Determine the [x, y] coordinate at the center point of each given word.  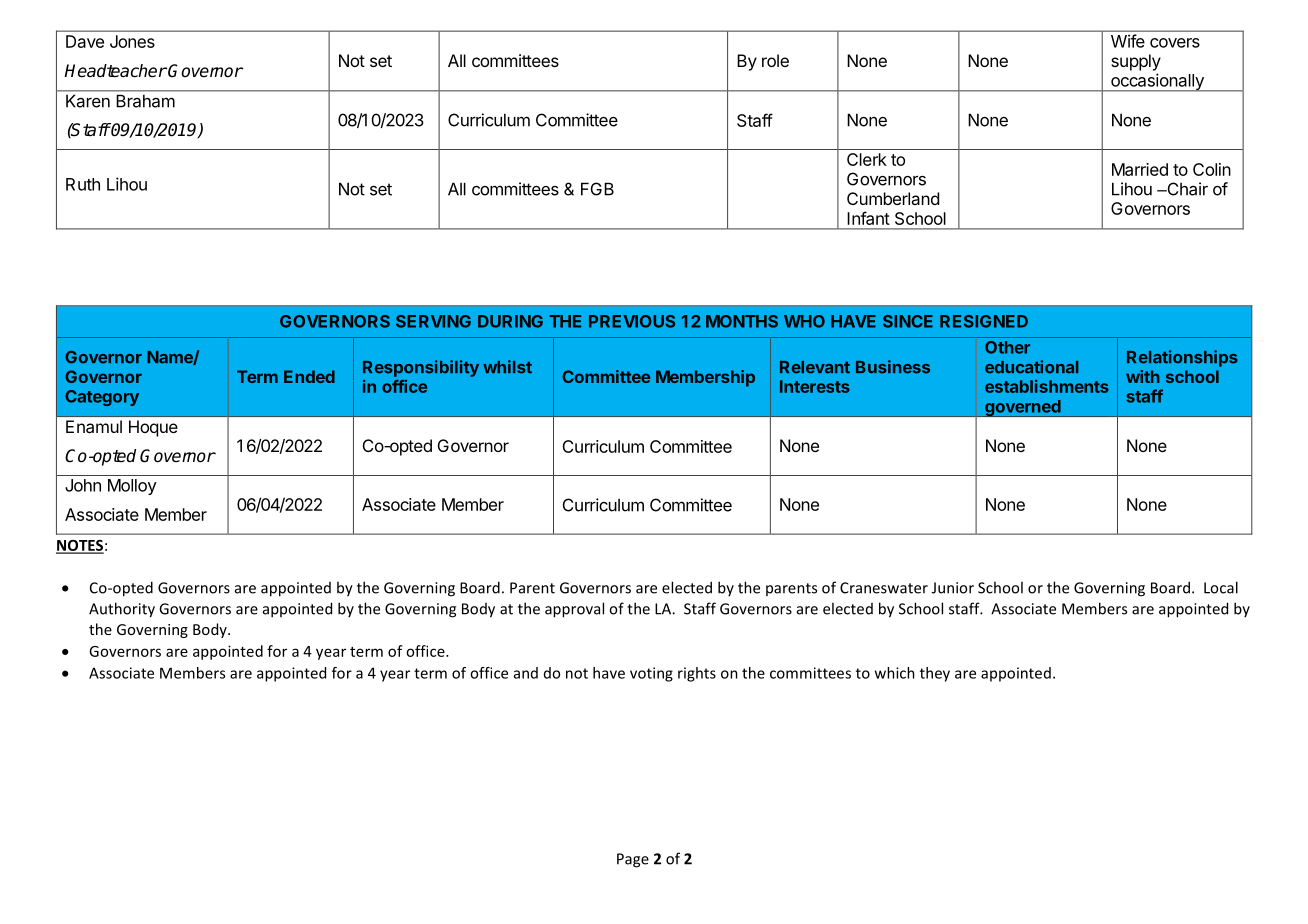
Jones [132, 41]
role [775, 60]
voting [651, 674]
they [935, 674]
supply [1136, 62]
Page [633, 860]
